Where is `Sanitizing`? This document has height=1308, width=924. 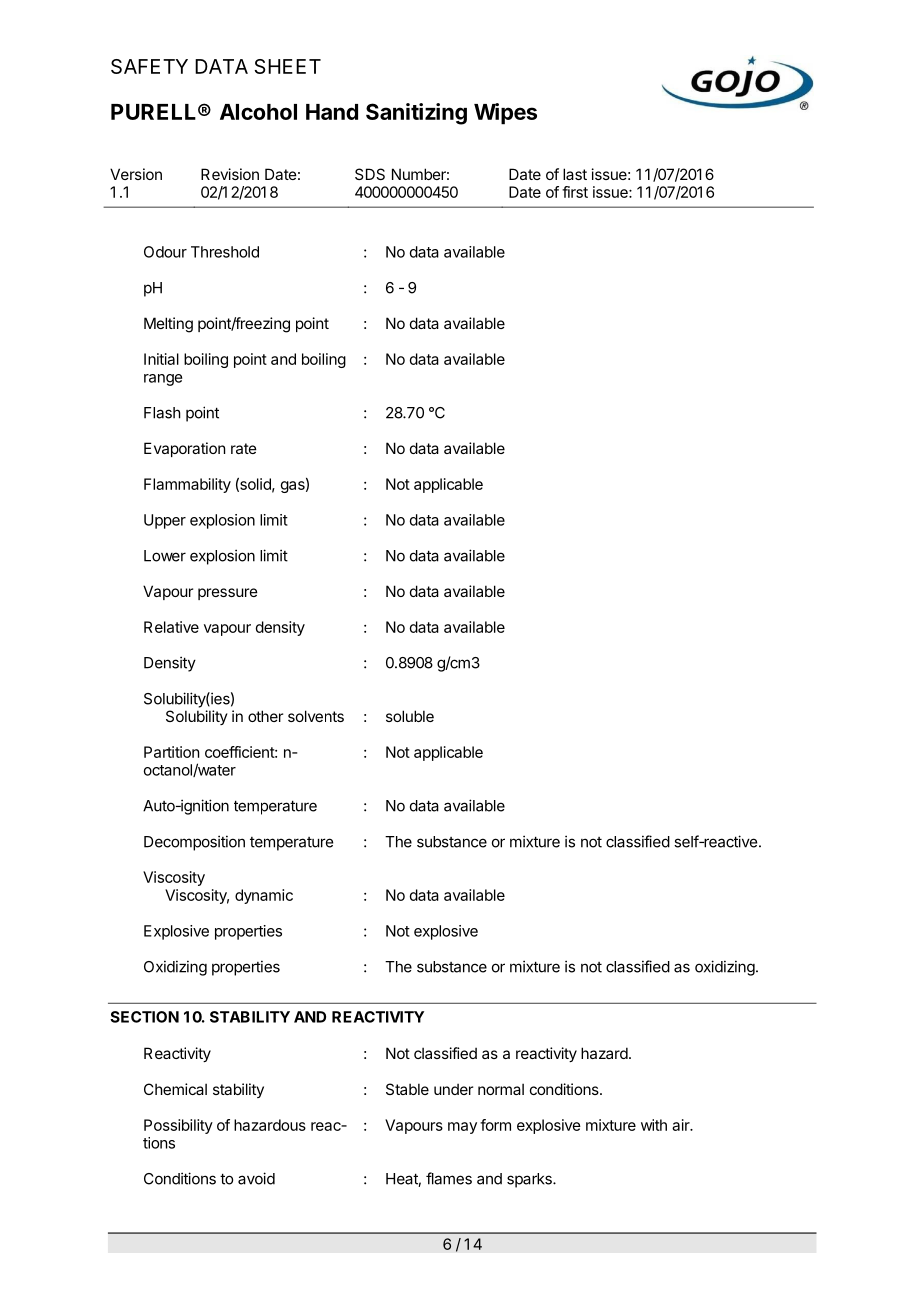
Sanitizing is located at coordinates (416, 114).
